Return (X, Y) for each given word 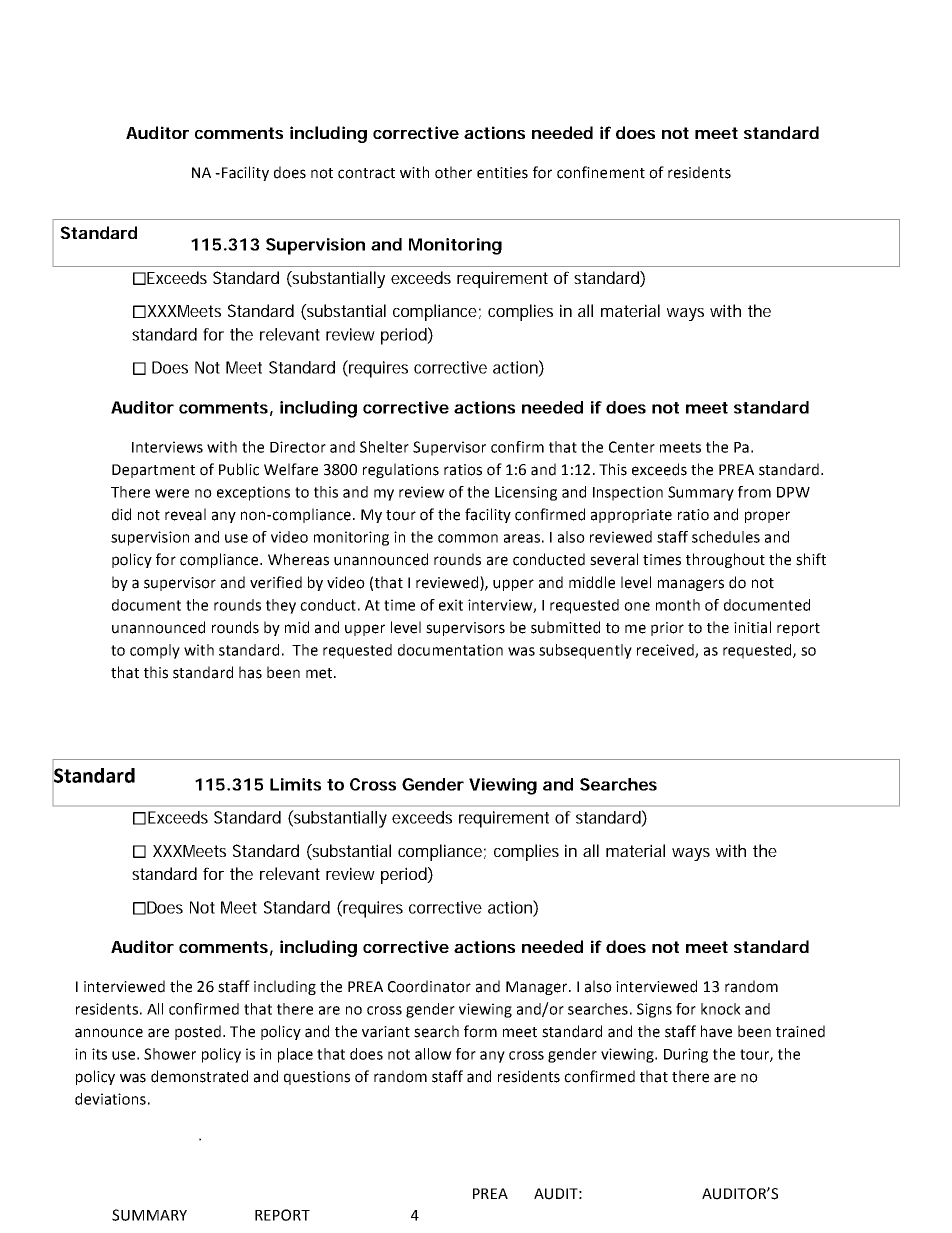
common (468, 538)
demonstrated (199, 1076)
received (666, 651)
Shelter (384, 447)
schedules (726, 537)
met (320, 673)
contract (366, 173)
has (250, 672)
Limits (295, 784)
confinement (601, 172)
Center (632, 447)
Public (239, 469)
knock (721, 1009)
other (453, 172)
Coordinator (429, 986)
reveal (185, 514)
